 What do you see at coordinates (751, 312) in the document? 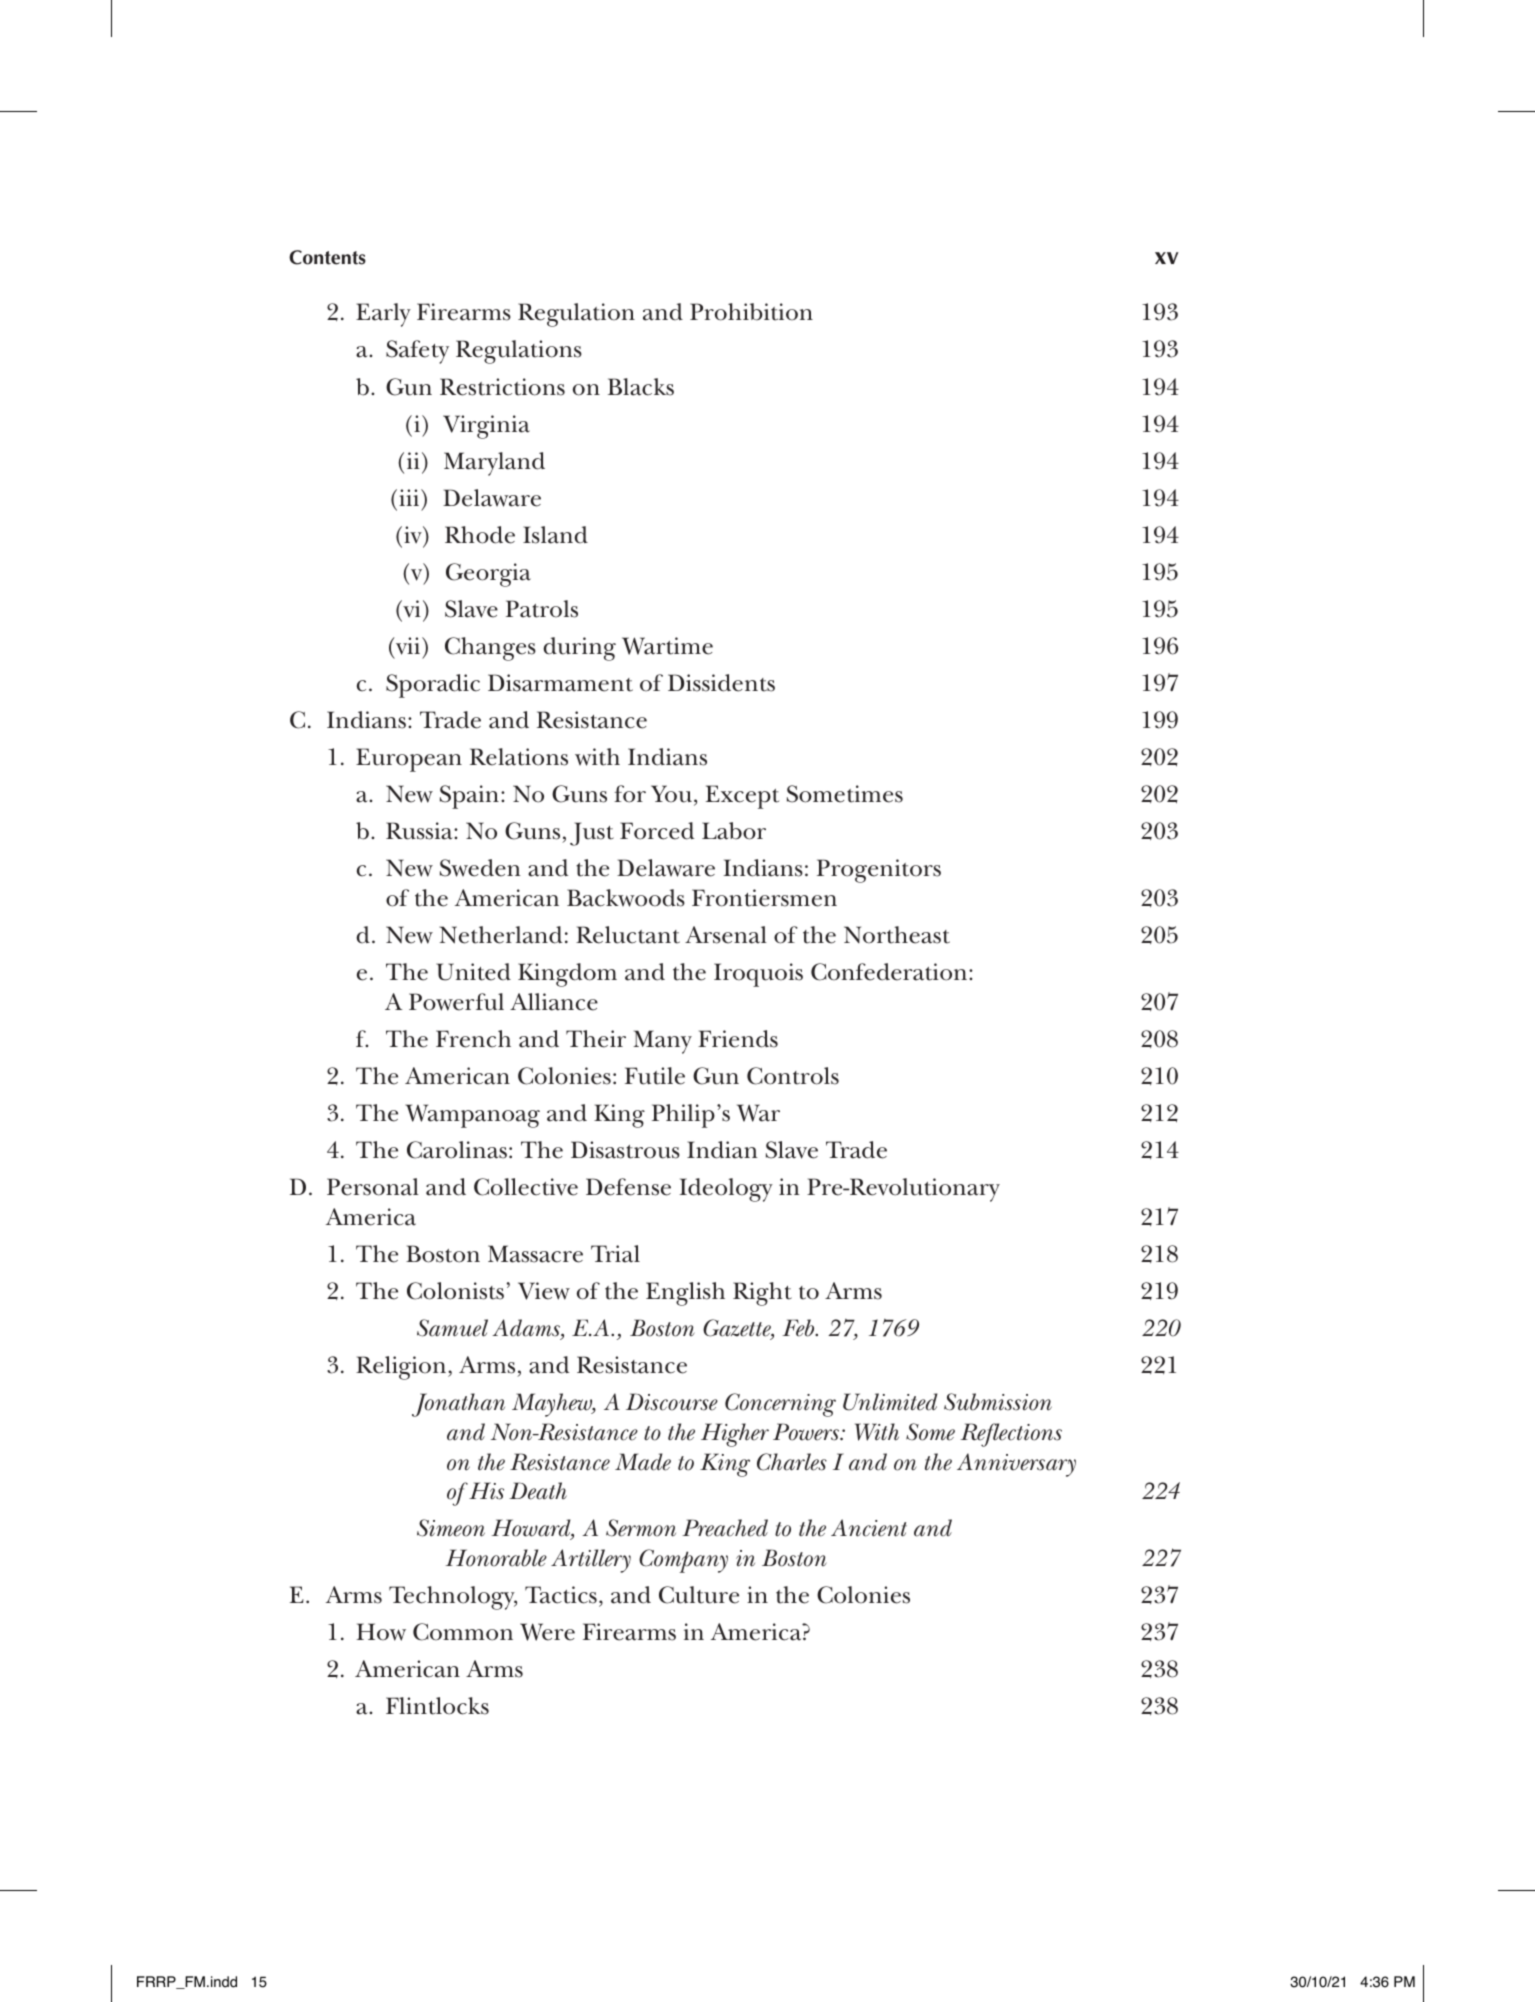
I see `Prohibition` at bounding box center [751, 312].
